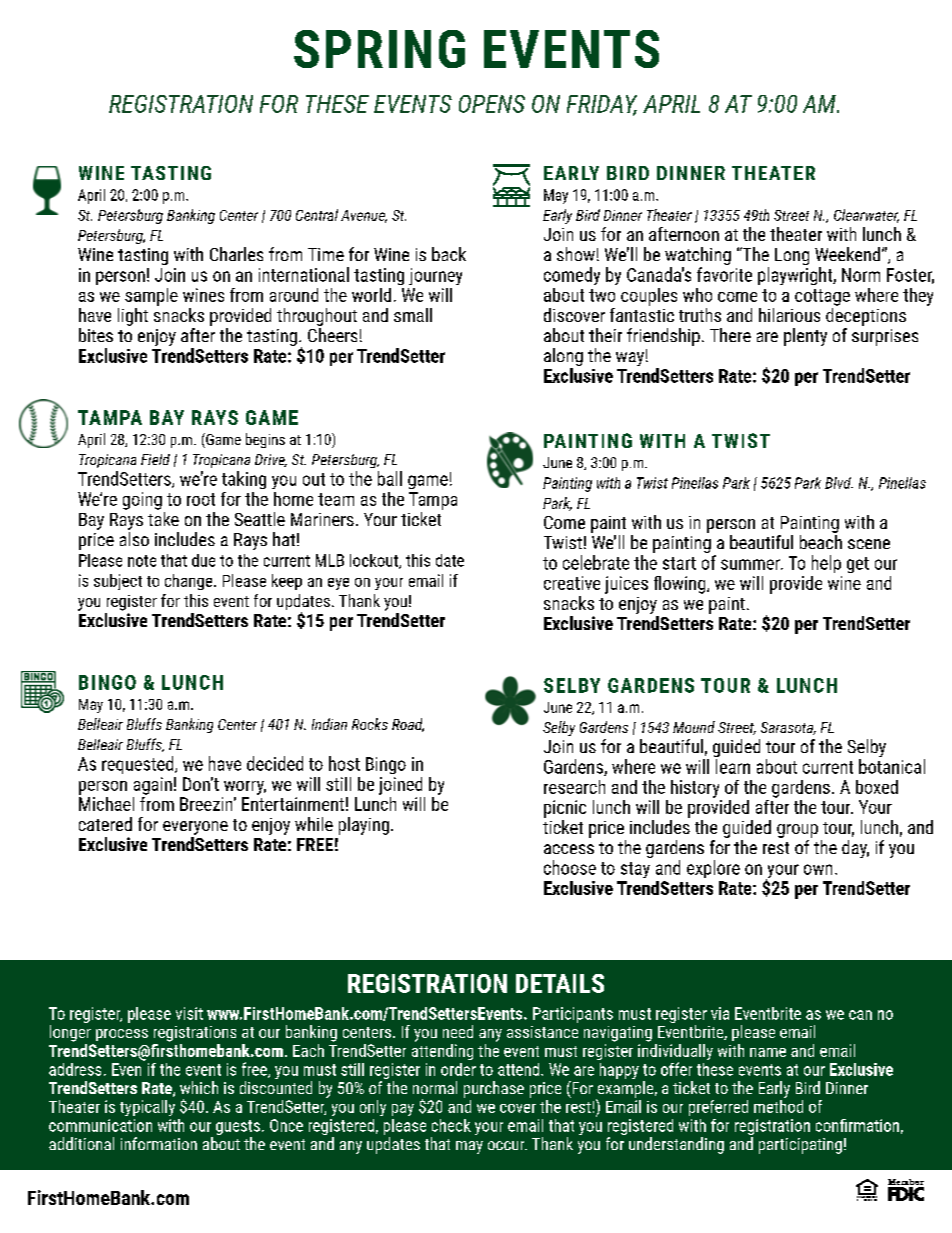  I want to click on SPRING, so click(379, 49).
